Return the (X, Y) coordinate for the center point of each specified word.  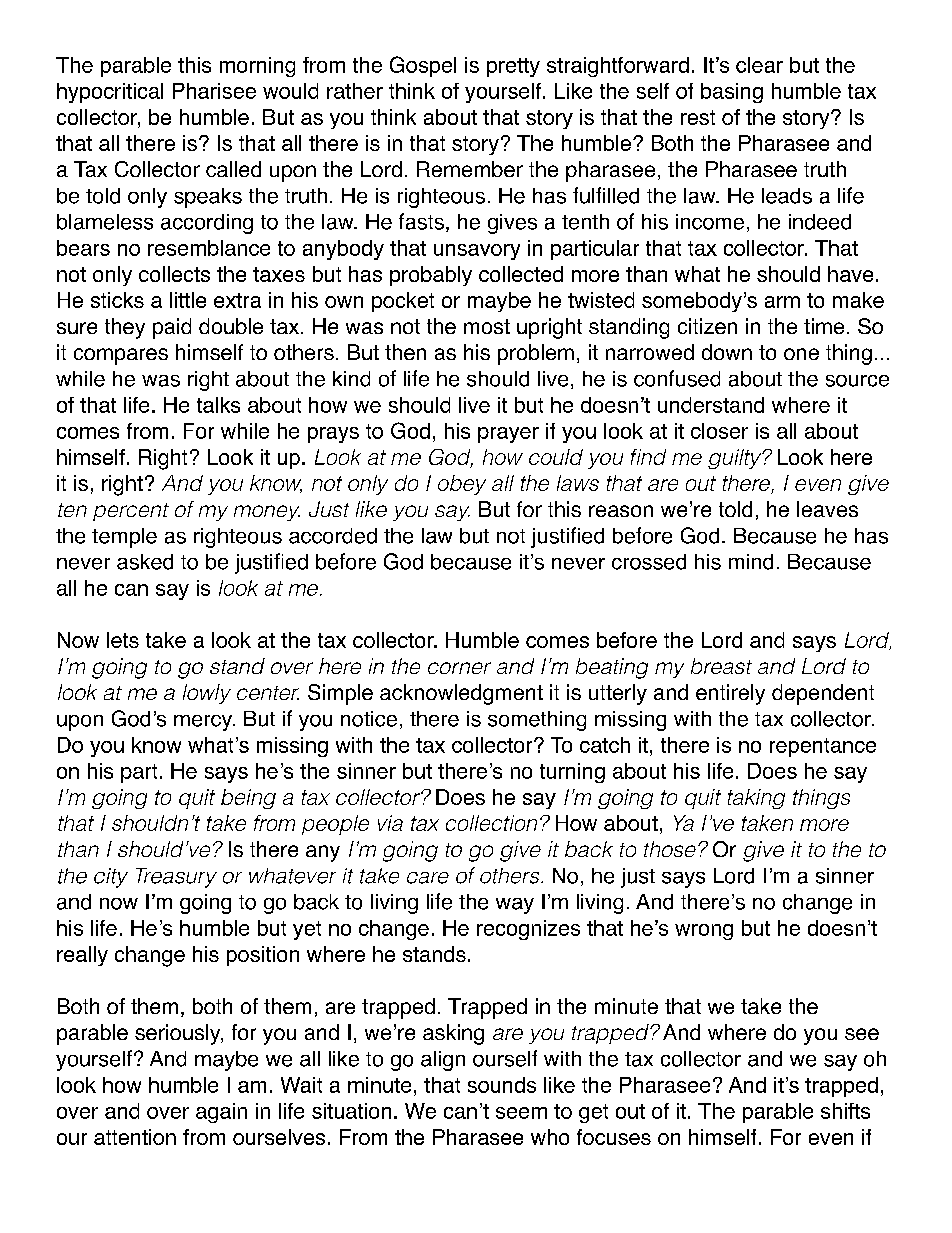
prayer (508, 435)
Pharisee (214, 91)
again (221, 1113)
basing (732, 93)
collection (491, 823)
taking (756, 799)
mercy (204, 723)
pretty (513, 67)
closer (719, 431)
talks (218, 405)
